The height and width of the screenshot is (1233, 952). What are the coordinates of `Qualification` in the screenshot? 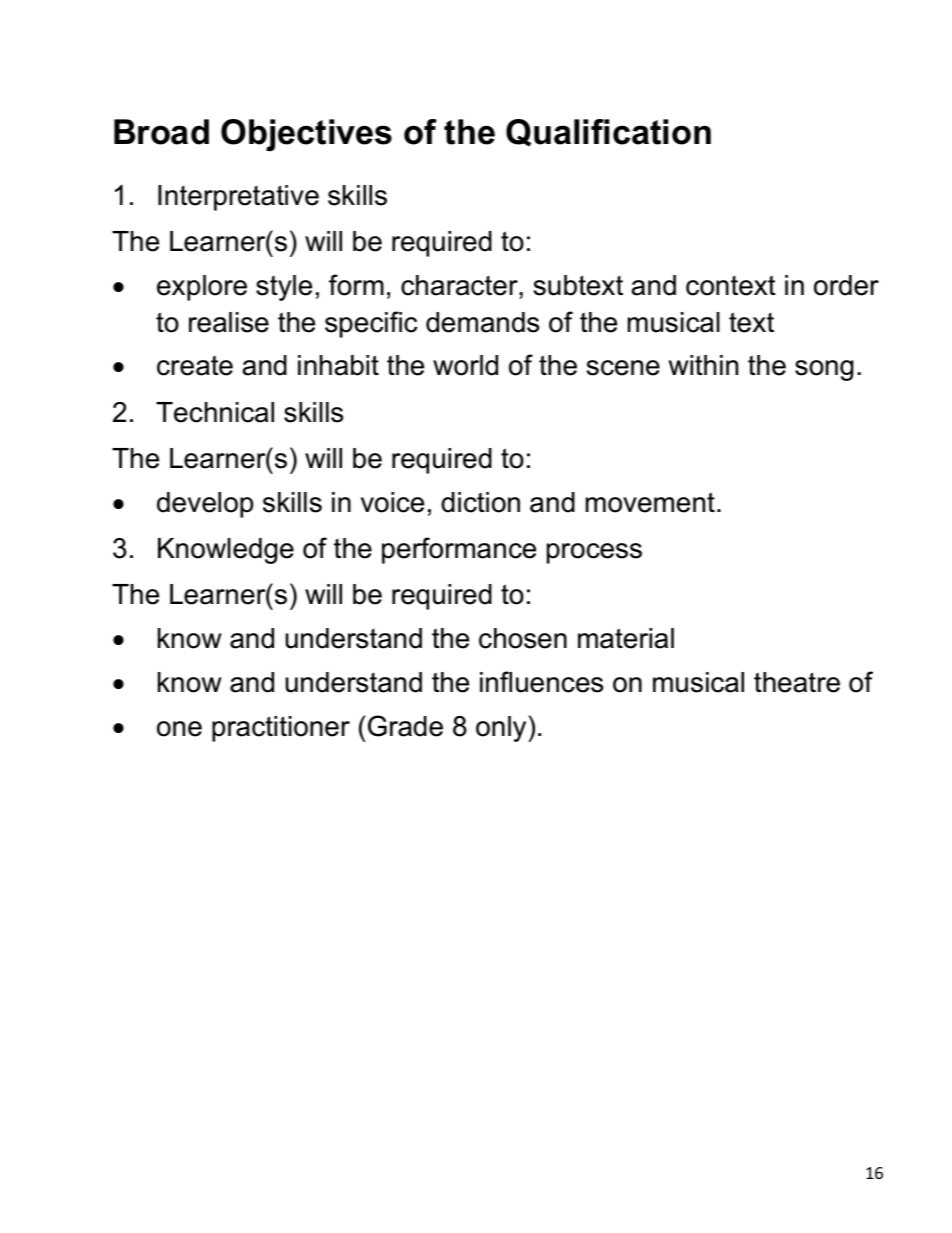 It's located at (608, 133).
